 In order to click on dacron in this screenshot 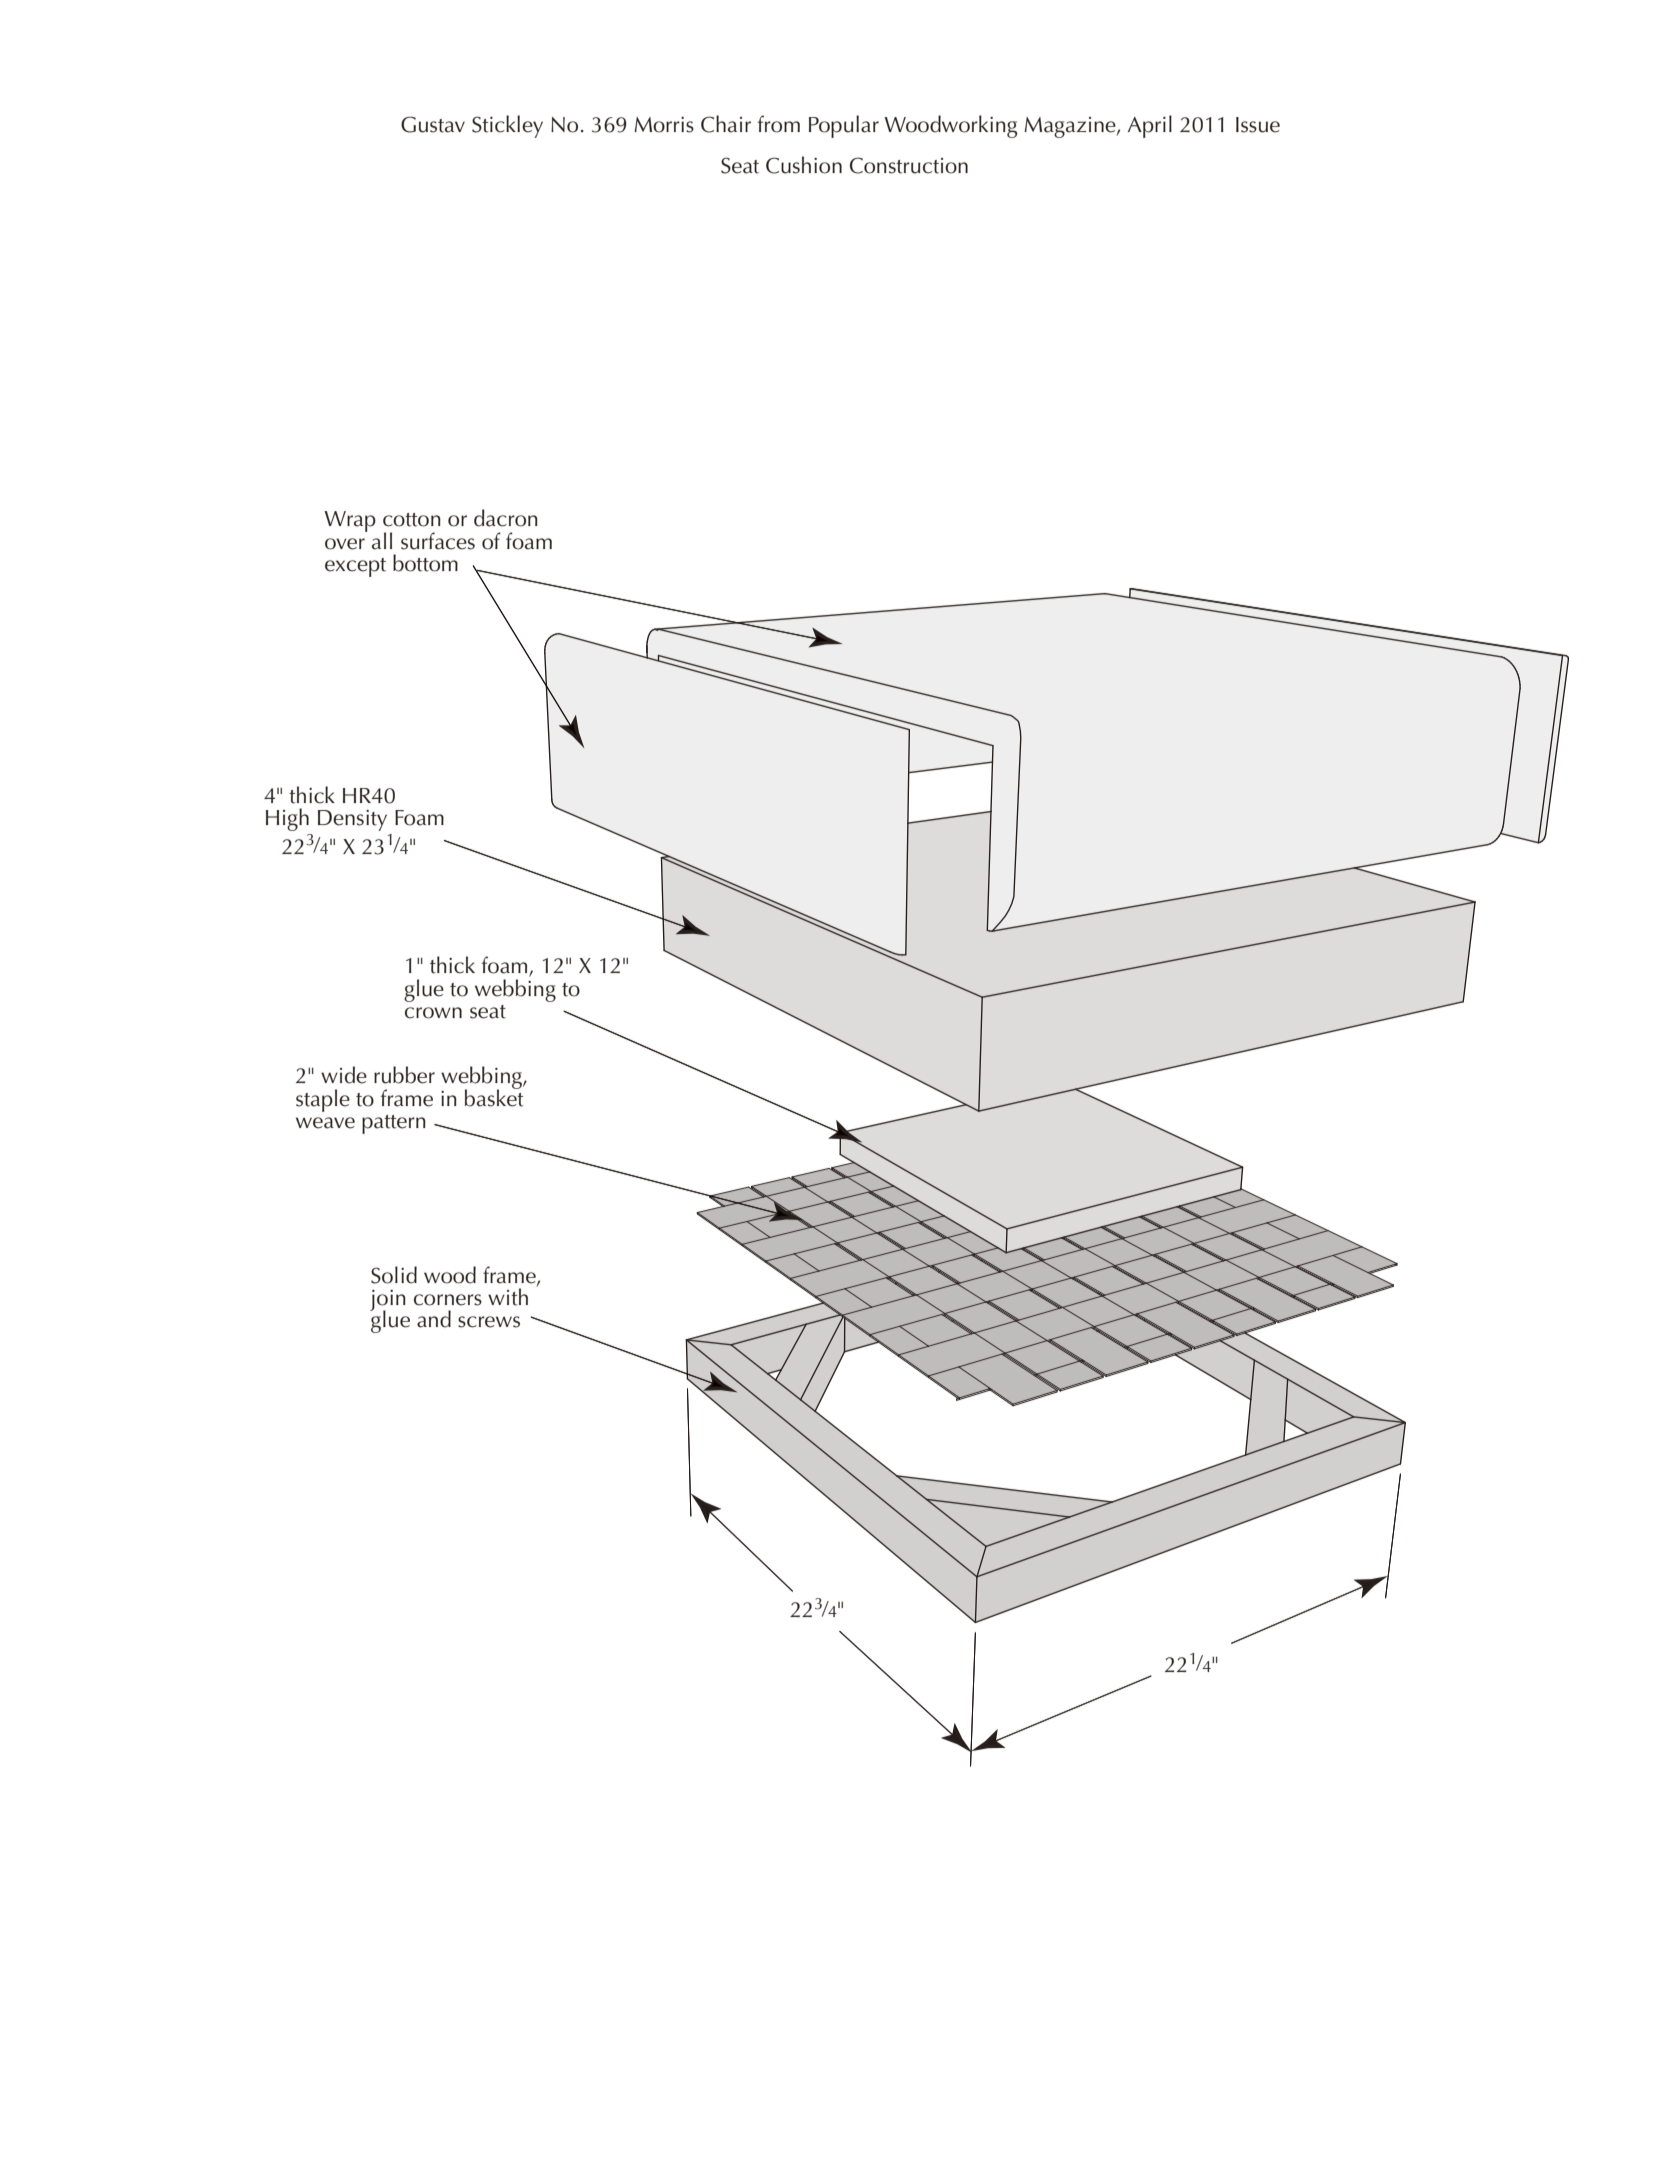, I will do `click(506, 518)`.
